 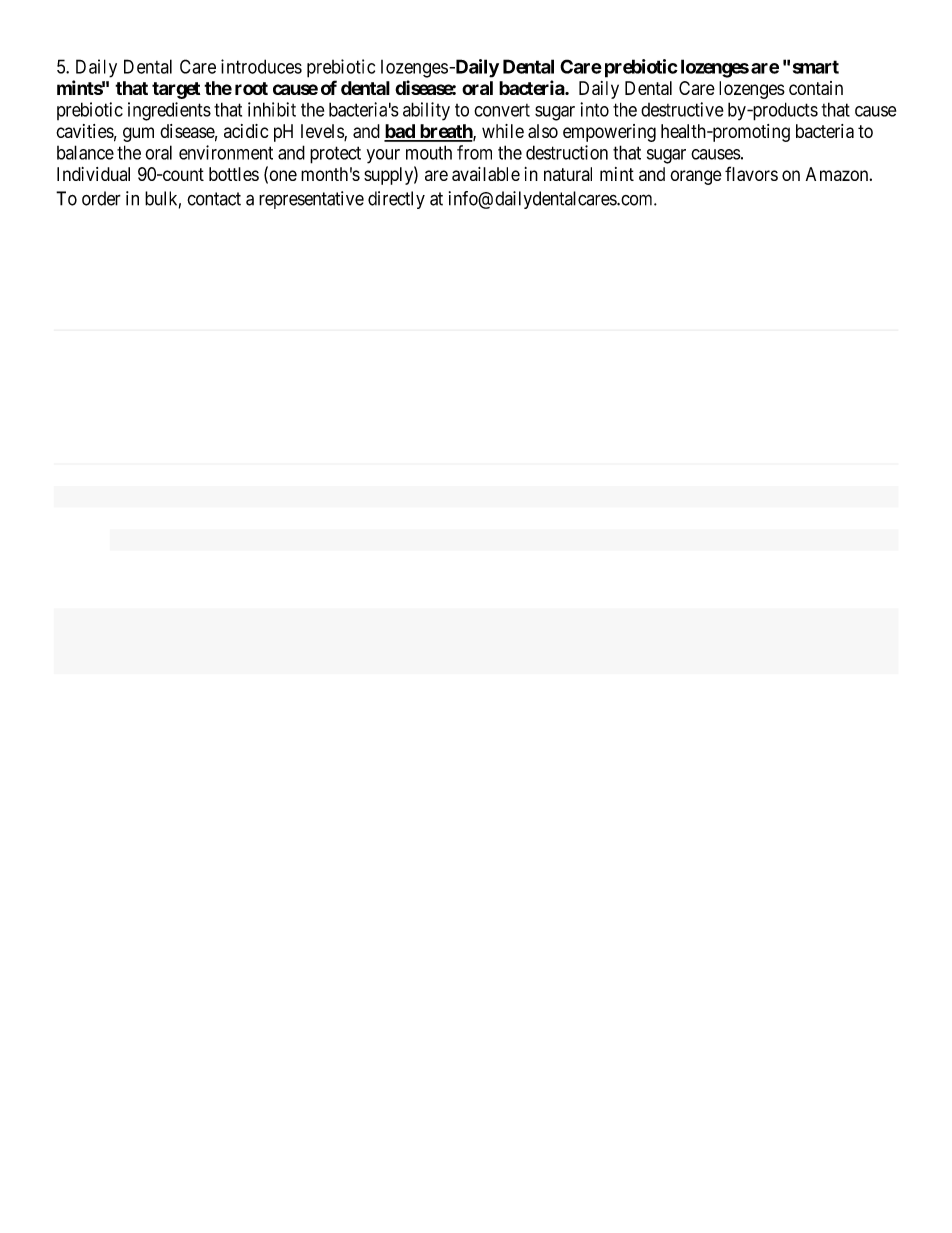 I want to click on contact, so click(x=214, y=199).
